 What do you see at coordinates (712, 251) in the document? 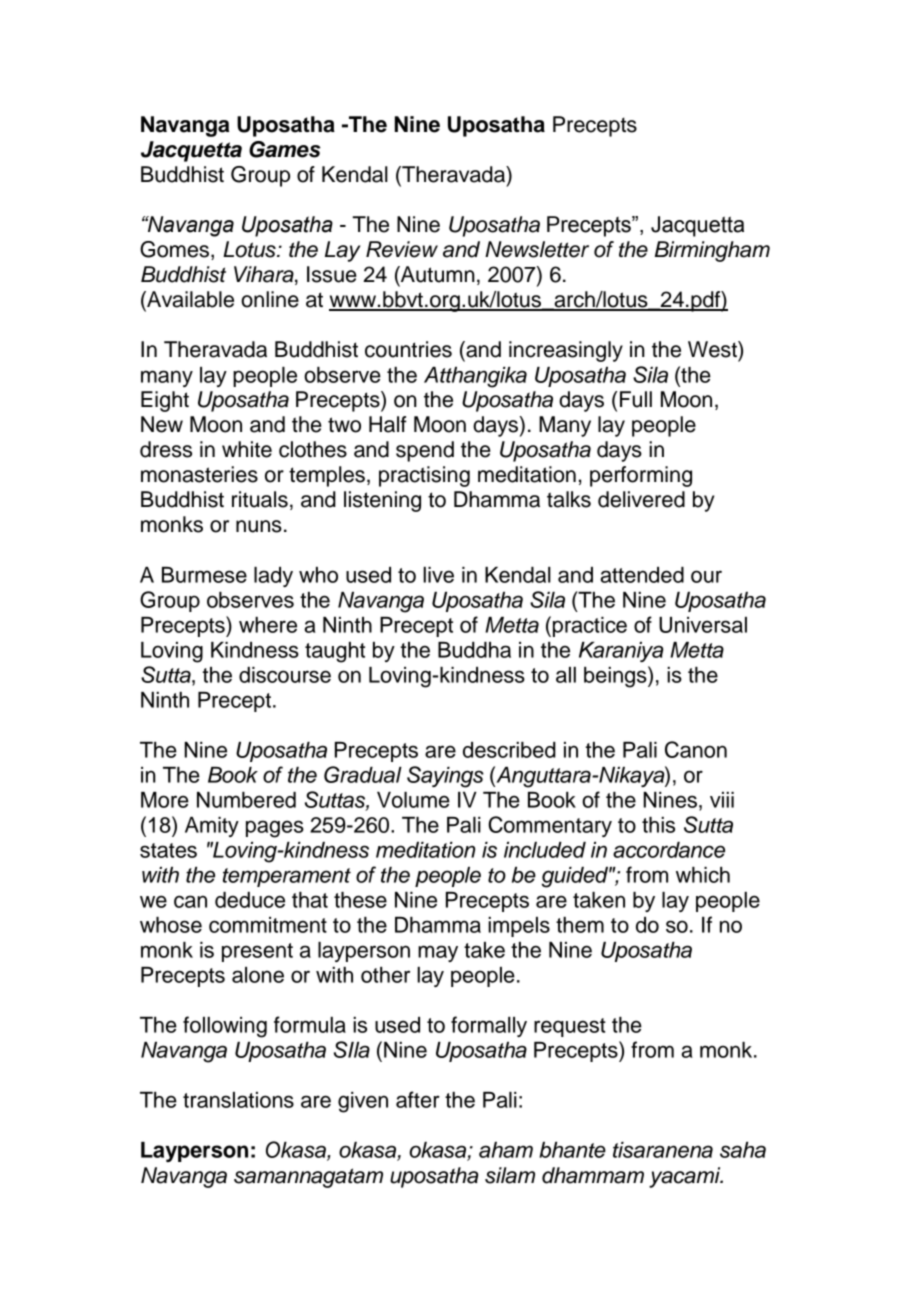
I see `Birmingham` at bounding box center [712, 251].
